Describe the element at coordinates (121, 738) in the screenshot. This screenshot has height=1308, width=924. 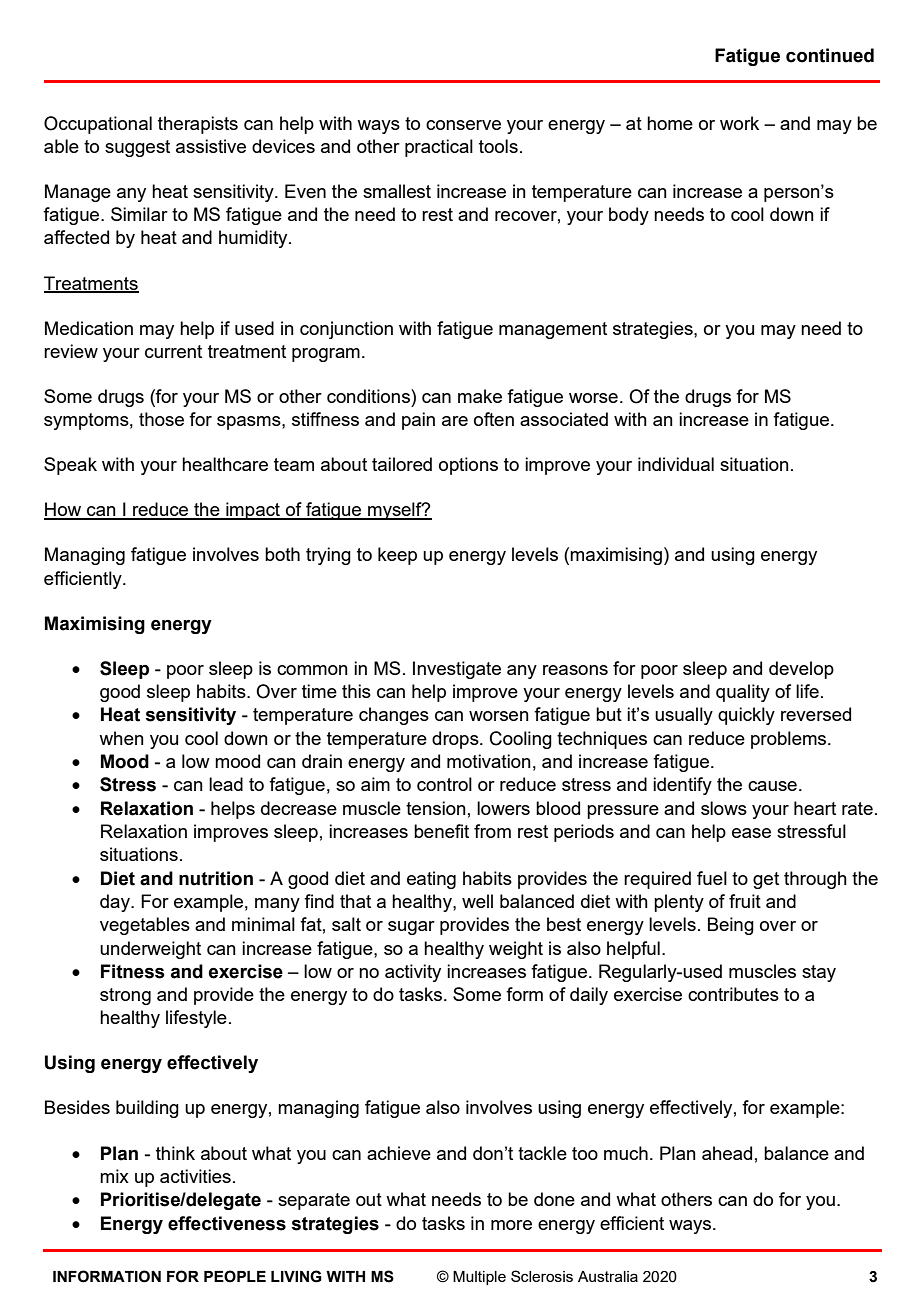
I see `when` at that location.
